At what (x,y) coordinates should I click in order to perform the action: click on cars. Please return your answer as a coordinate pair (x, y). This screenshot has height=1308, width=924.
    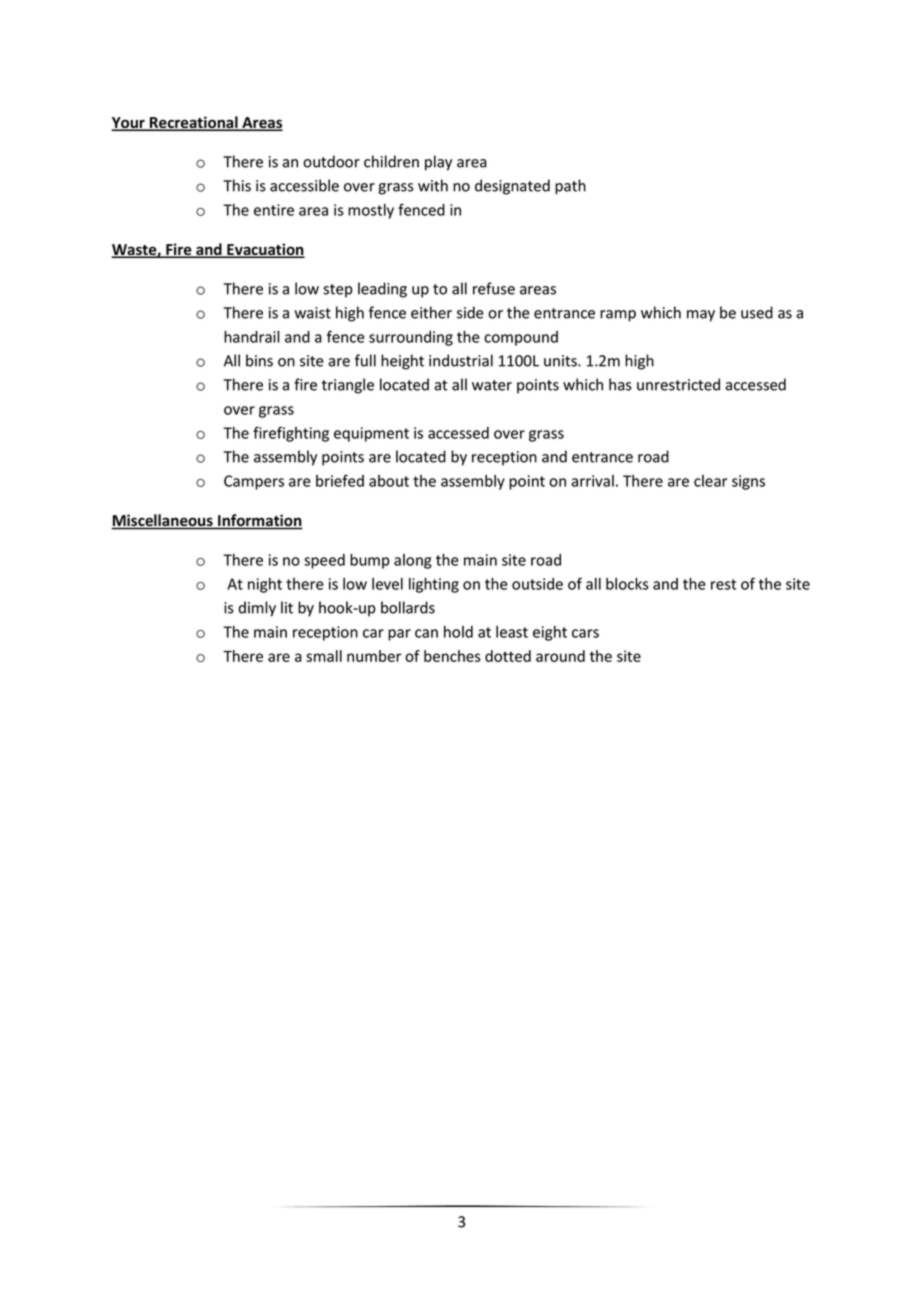
    Looking at the image, I should click on (585, 633).
